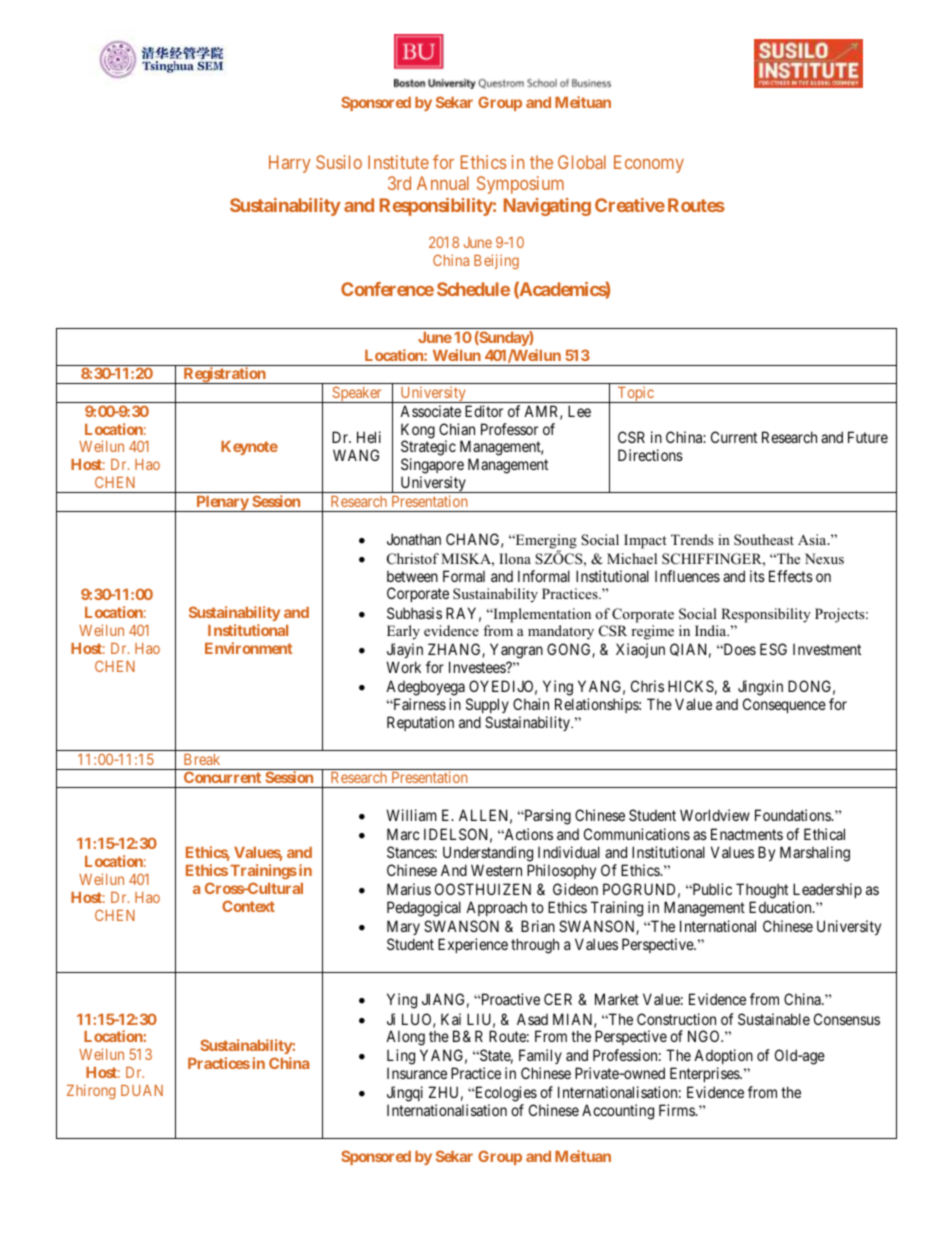 The width and height of the page is (952, 1233). What do you see at coordinates (432, 467) in the page?
I see `Singapore` at bounding box center [432, 467].
